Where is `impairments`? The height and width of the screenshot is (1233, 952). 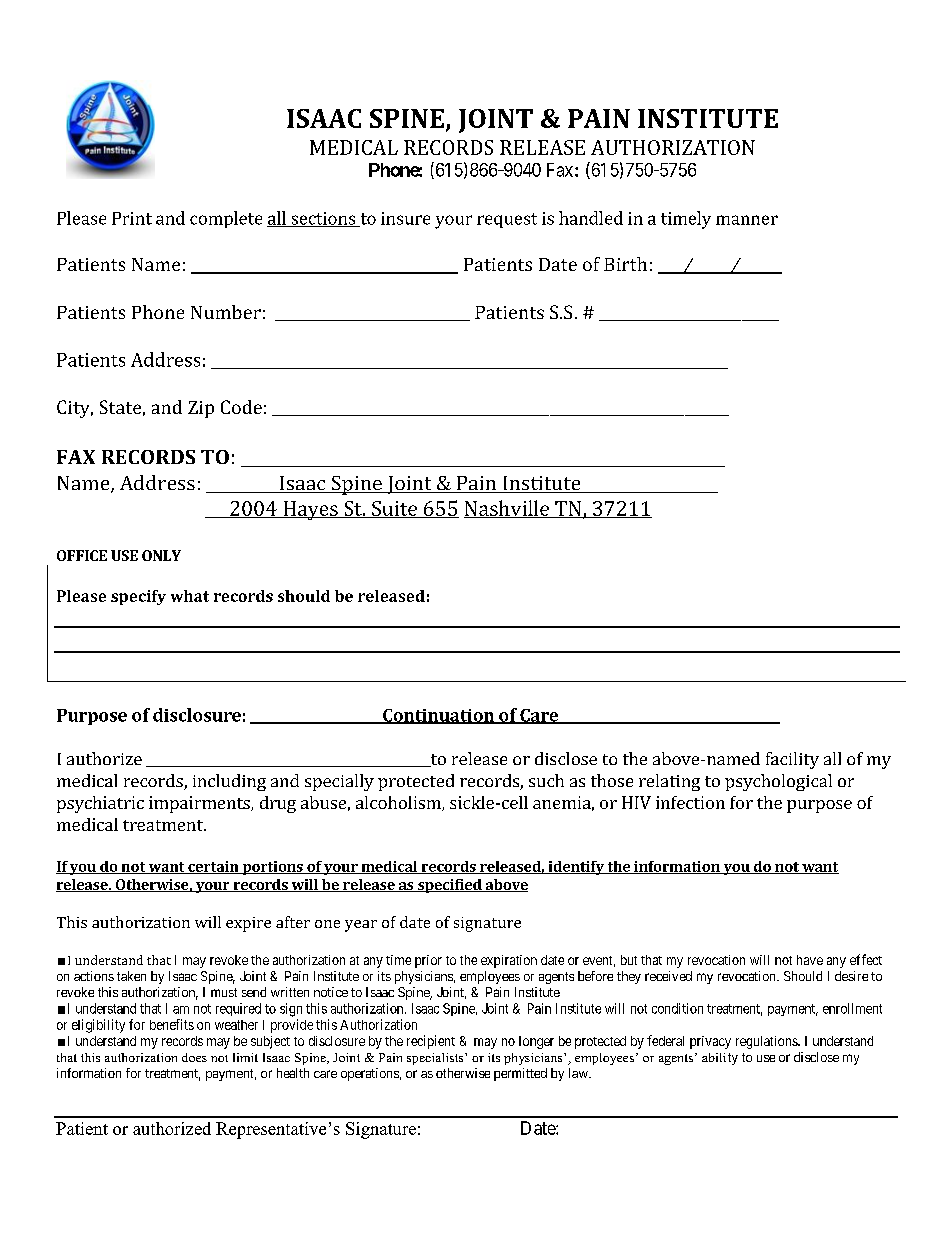
impairments is located at coordinates (200, 804).
